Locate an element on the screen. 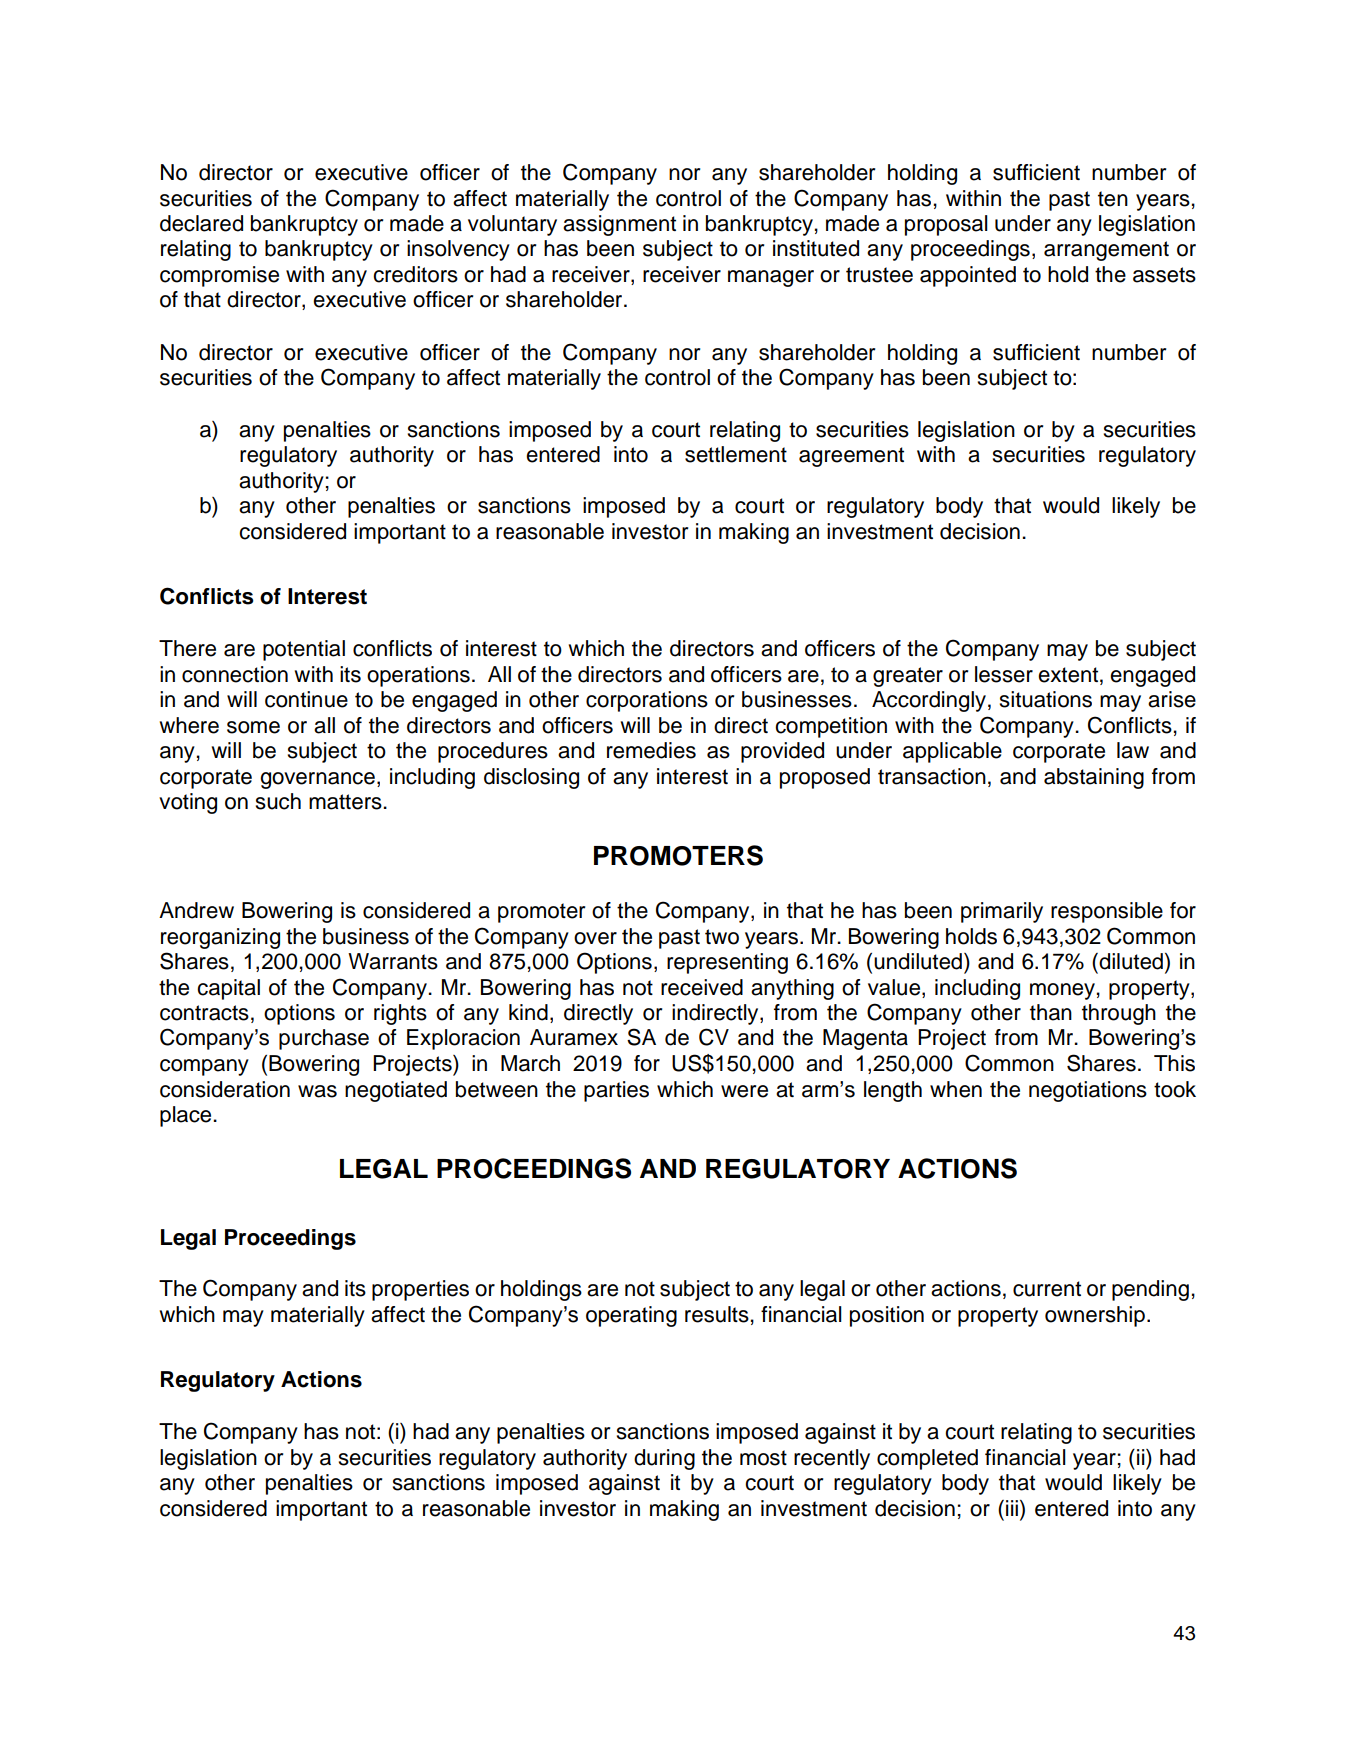 This screenshot has height=1754, width=1356. two is located at coordinates (722, 937).
